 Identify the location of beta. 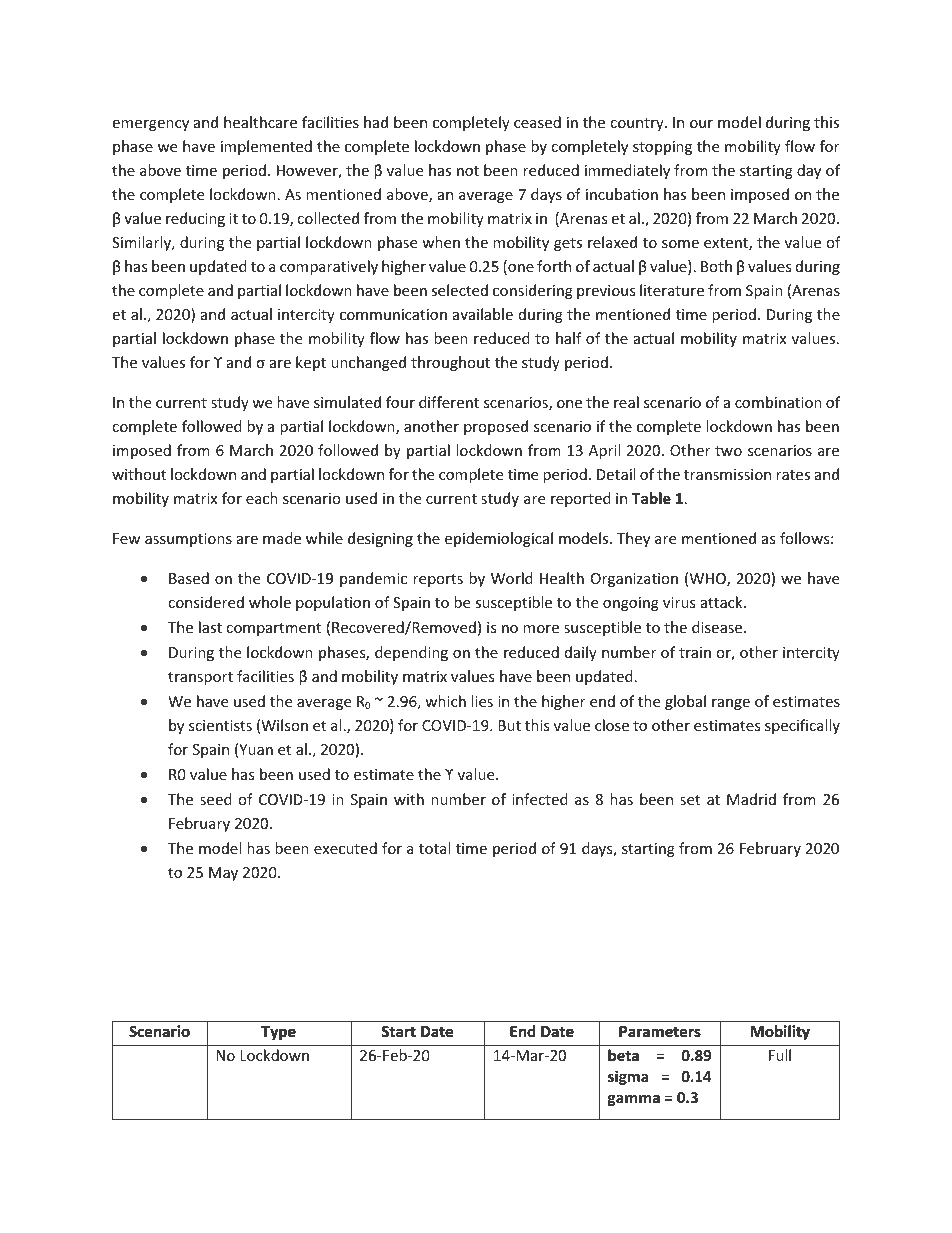
(623, 1055).
